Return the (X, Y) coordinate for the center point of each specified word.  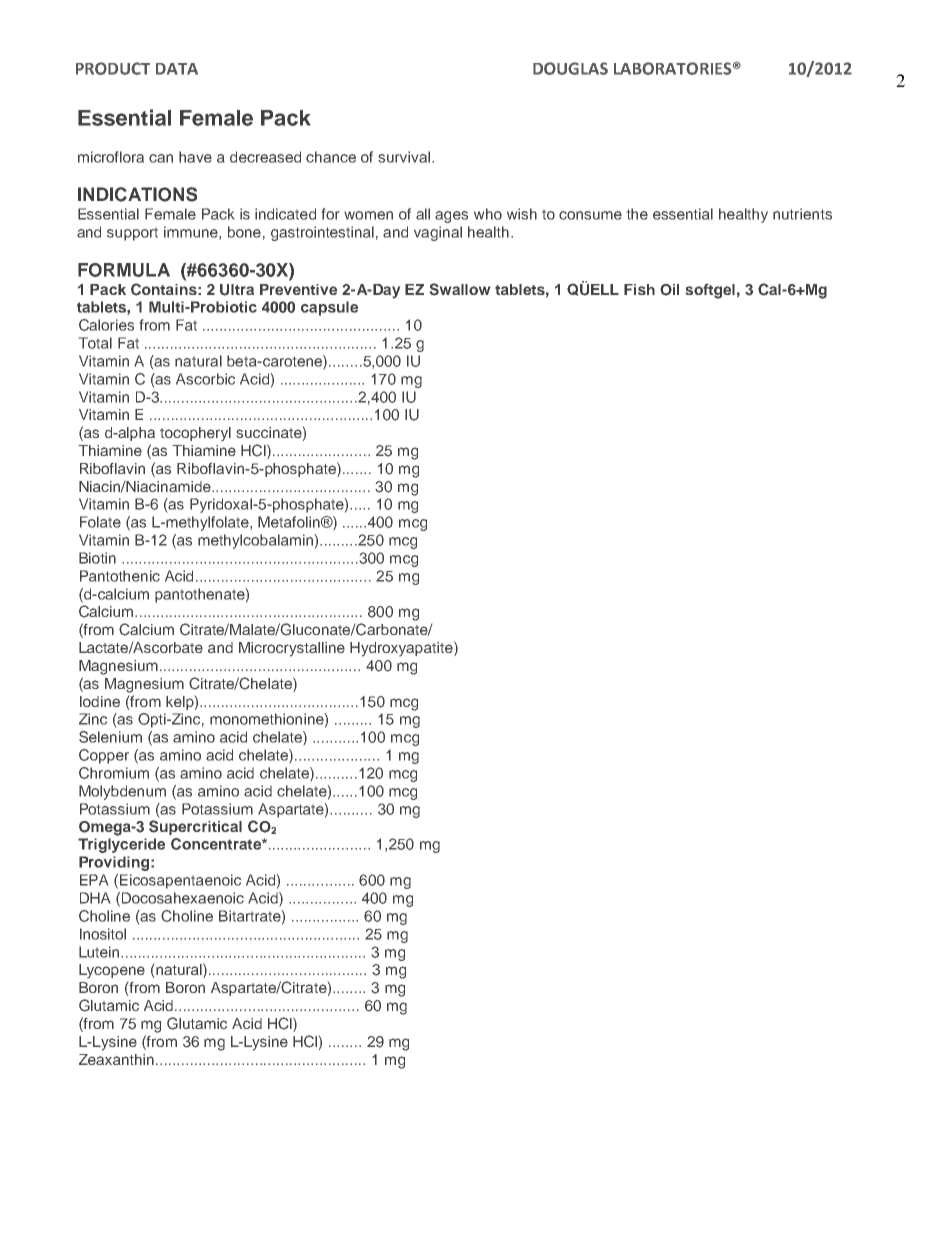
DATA (177, 69)
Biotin (97, 558)
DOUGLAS (570, 68)
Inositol (103, 934)
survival (405, 157)
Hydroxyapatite (402, 649)
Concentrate (217, 844)
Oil (669, 290)
